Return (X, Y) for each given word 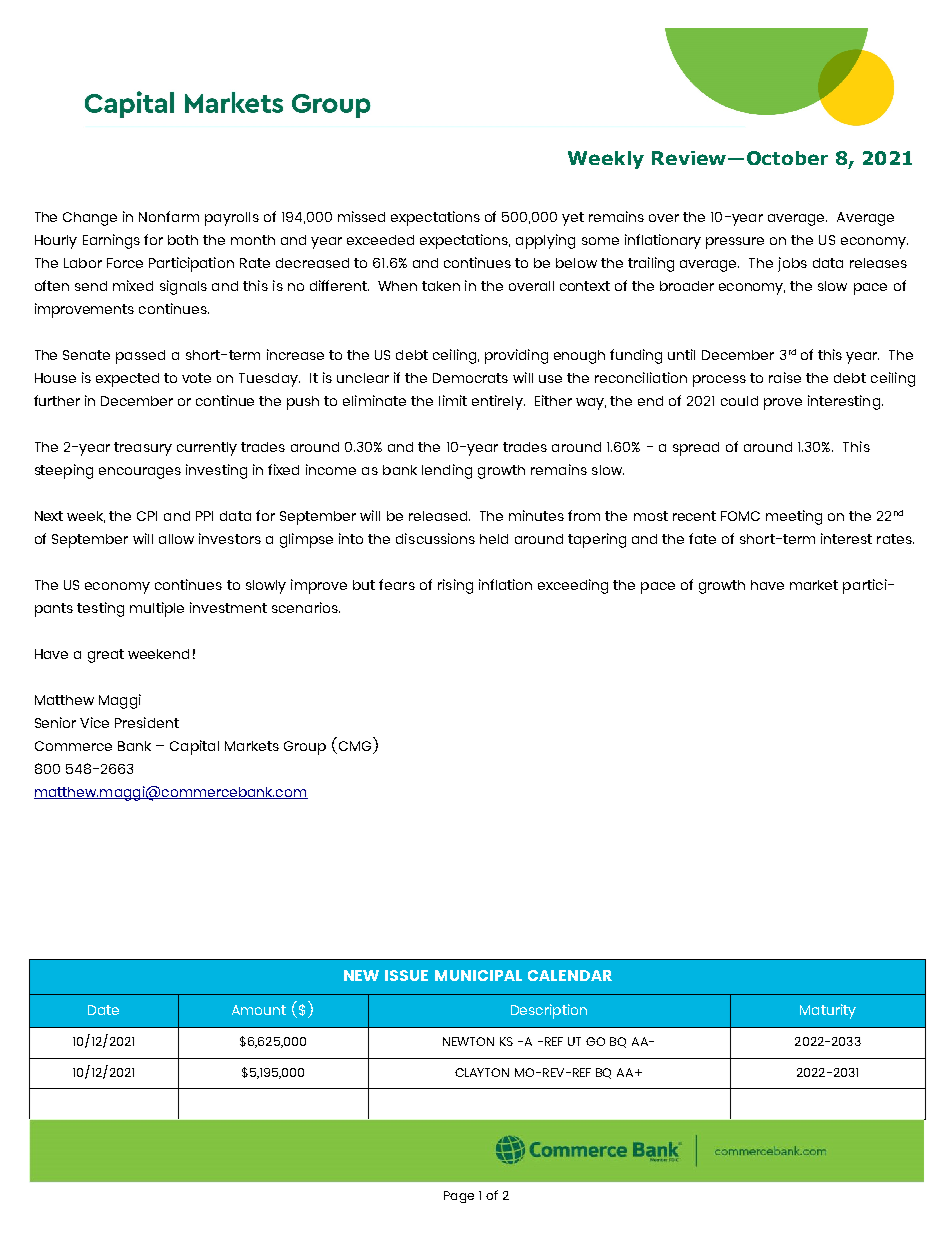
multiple (157, 609)
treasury (143, 449)
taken (441, 286)
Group (305, 748)
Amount (259, 1010)
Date (103, 1010)
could (739, 401)
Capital (194, 747)
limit (453, 400)
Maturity (828, 1011)
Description (549, 1011)
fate (702, 538)
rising (455, 586)
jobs (792, 264)
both (183, 240)
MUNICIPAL (478, 975)
